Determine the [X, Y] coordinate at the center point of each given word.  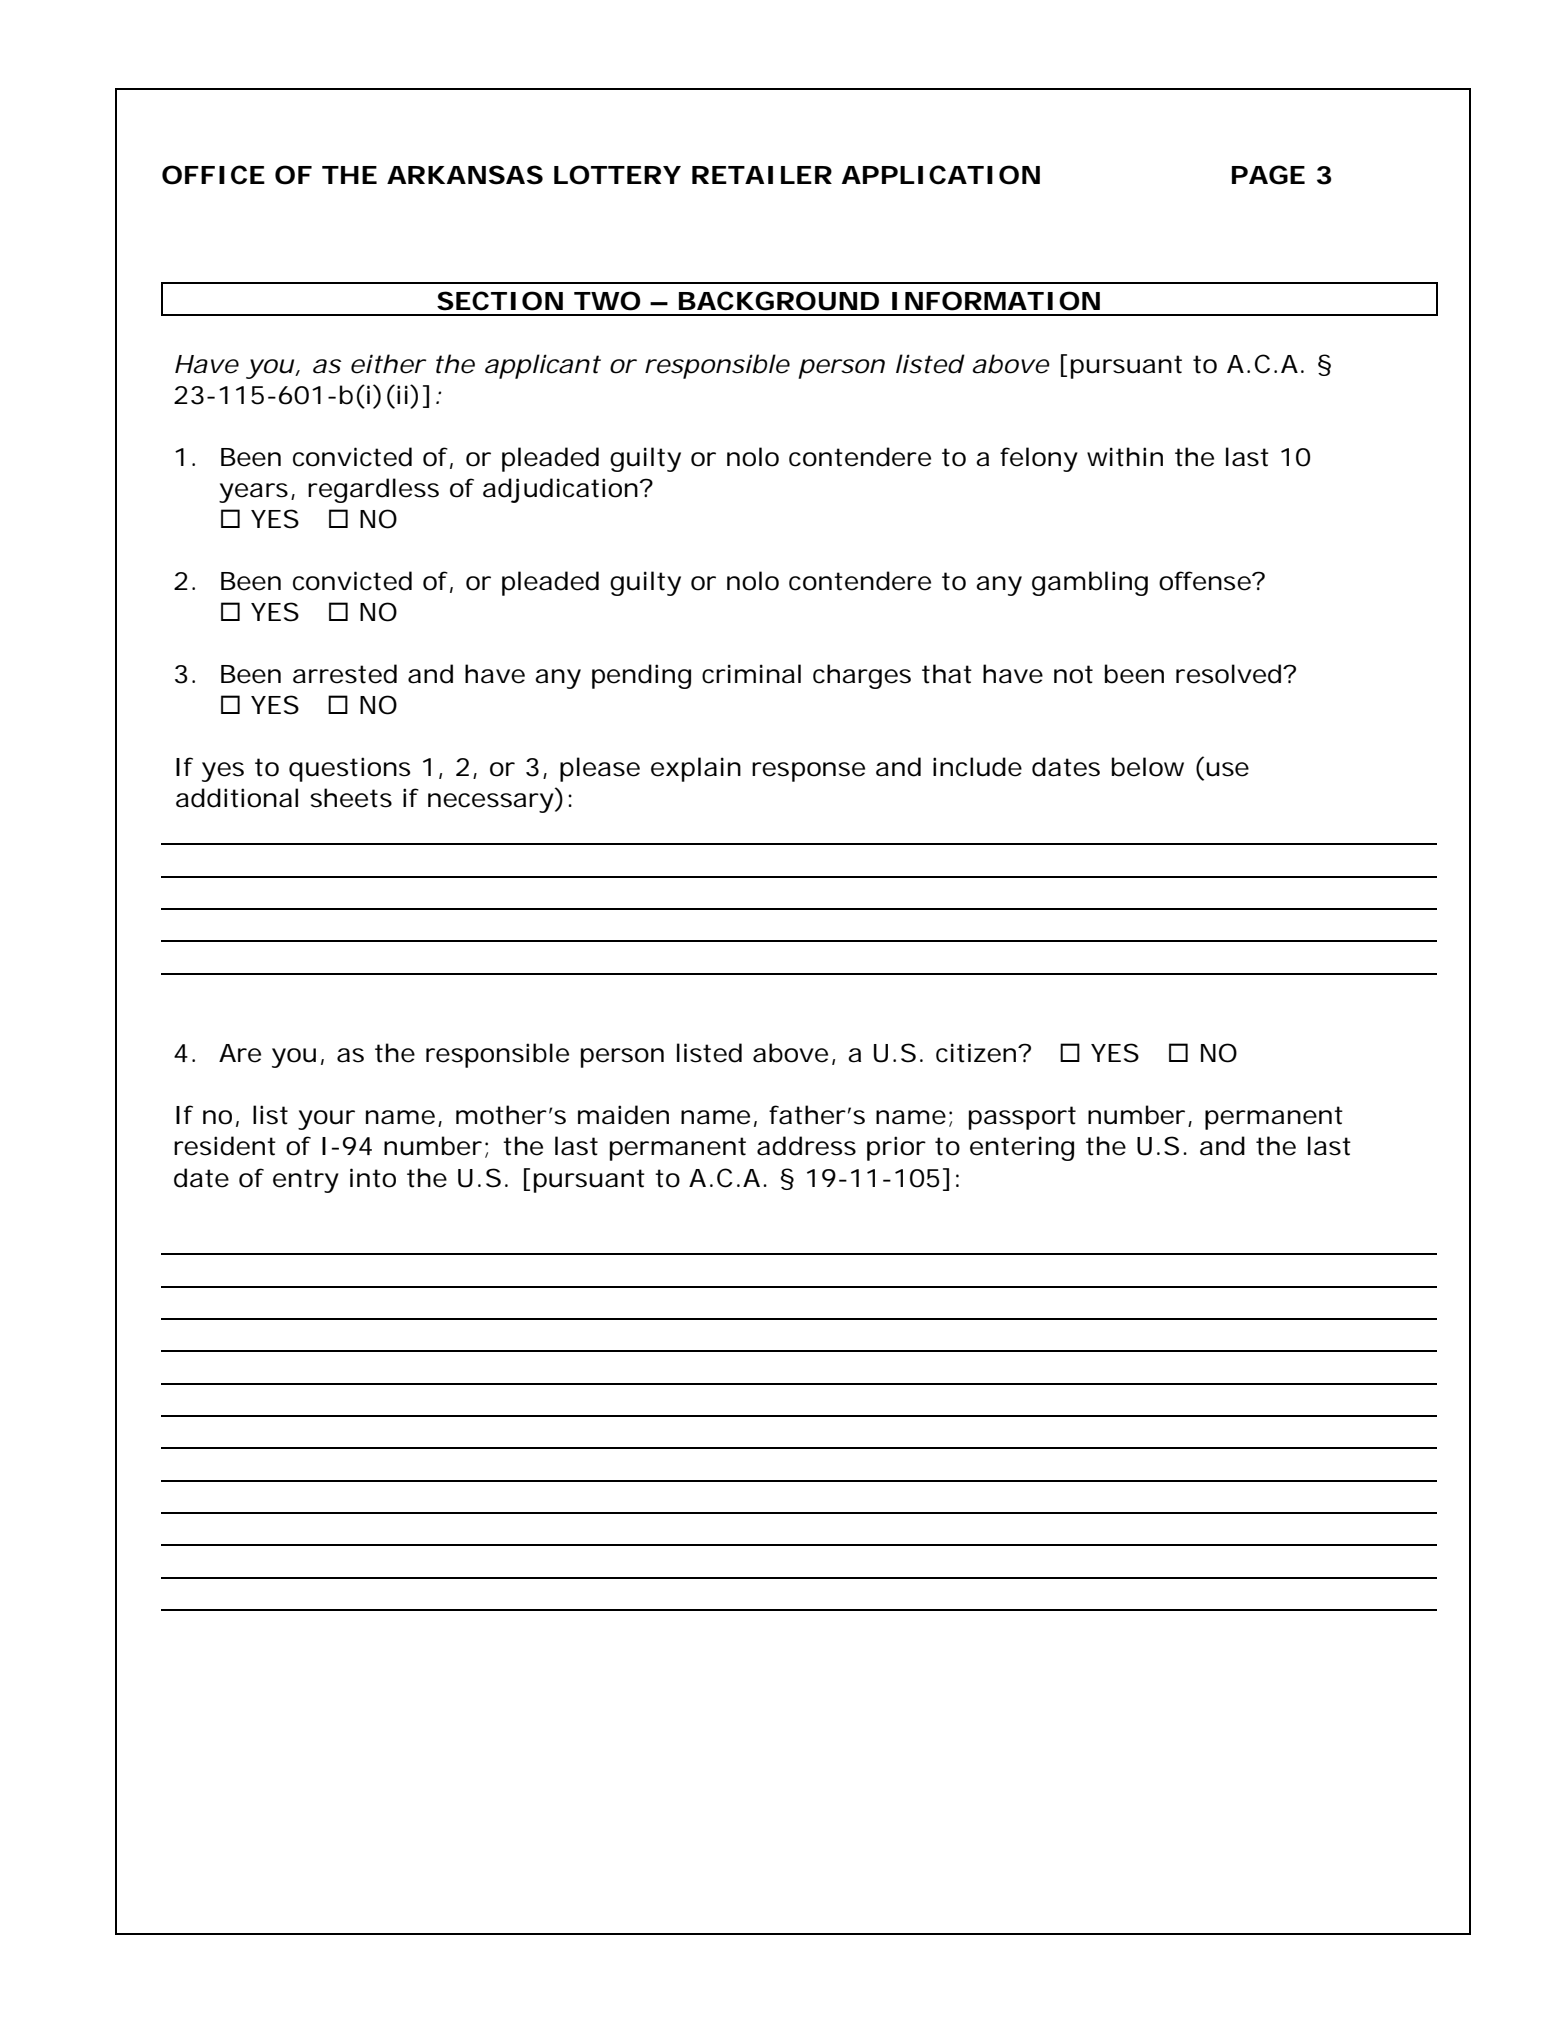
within [1125, 457]
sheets [351, 798]
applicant [543, 366]
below [1148, 767]
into [373, 1178]
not [1073, 674]
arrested [345, 674]
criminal [751, 674]
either [388, 364]
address [806, 1146]
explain [696, 769]
